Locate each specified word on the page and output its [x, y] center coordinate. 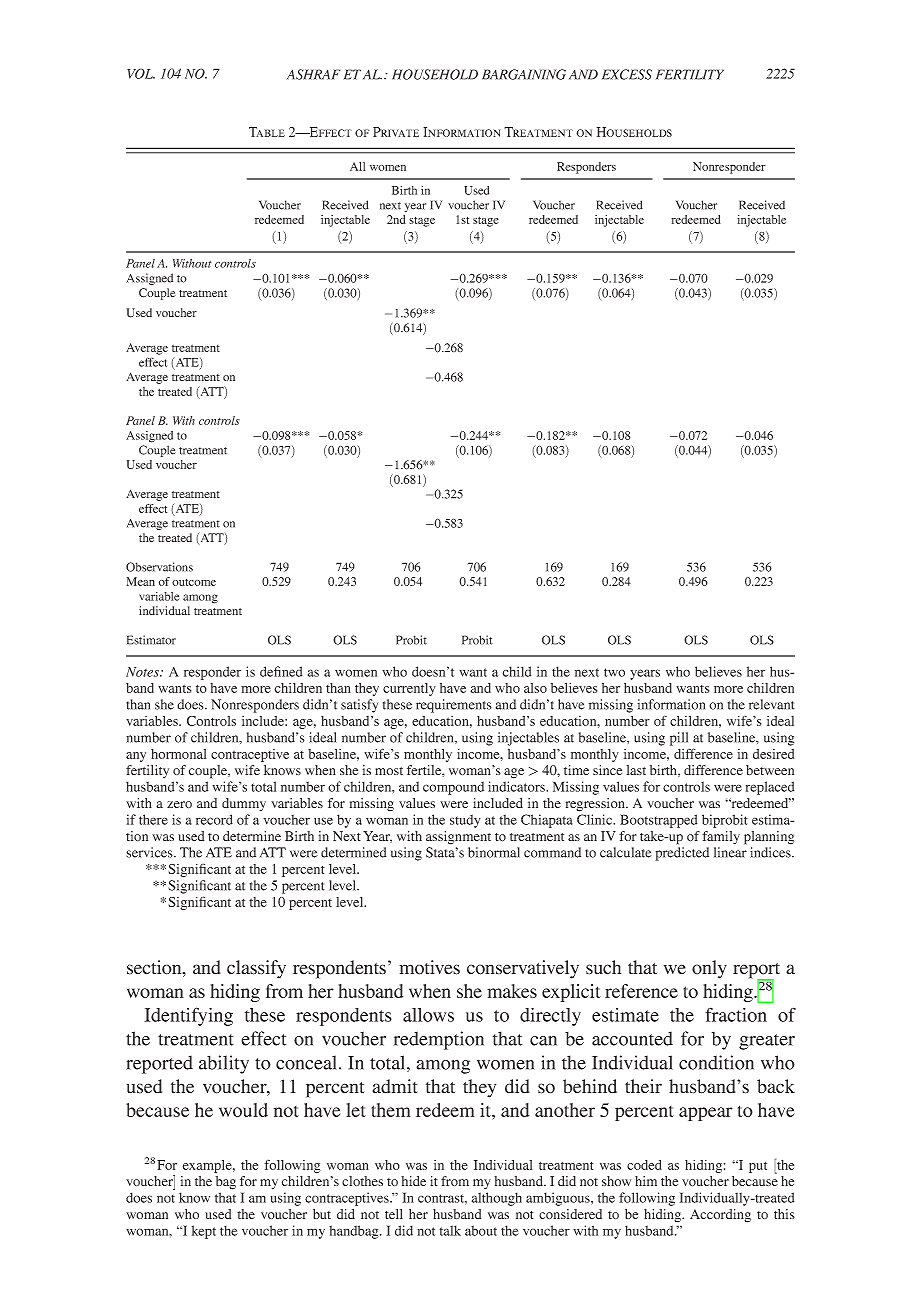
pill [679, 739]
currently [409, 689]
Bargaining [524, 74]
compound [453, 788]
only [709, 969]
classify [256, 969]
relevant [772, 704]
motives [429, 967]
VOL [141, 73]
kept [204, 1232]
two [614, 672]
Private [396, 132]
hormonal [178, 754]
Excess [627, 74]
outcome [194, 582]
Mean [140, 581]
